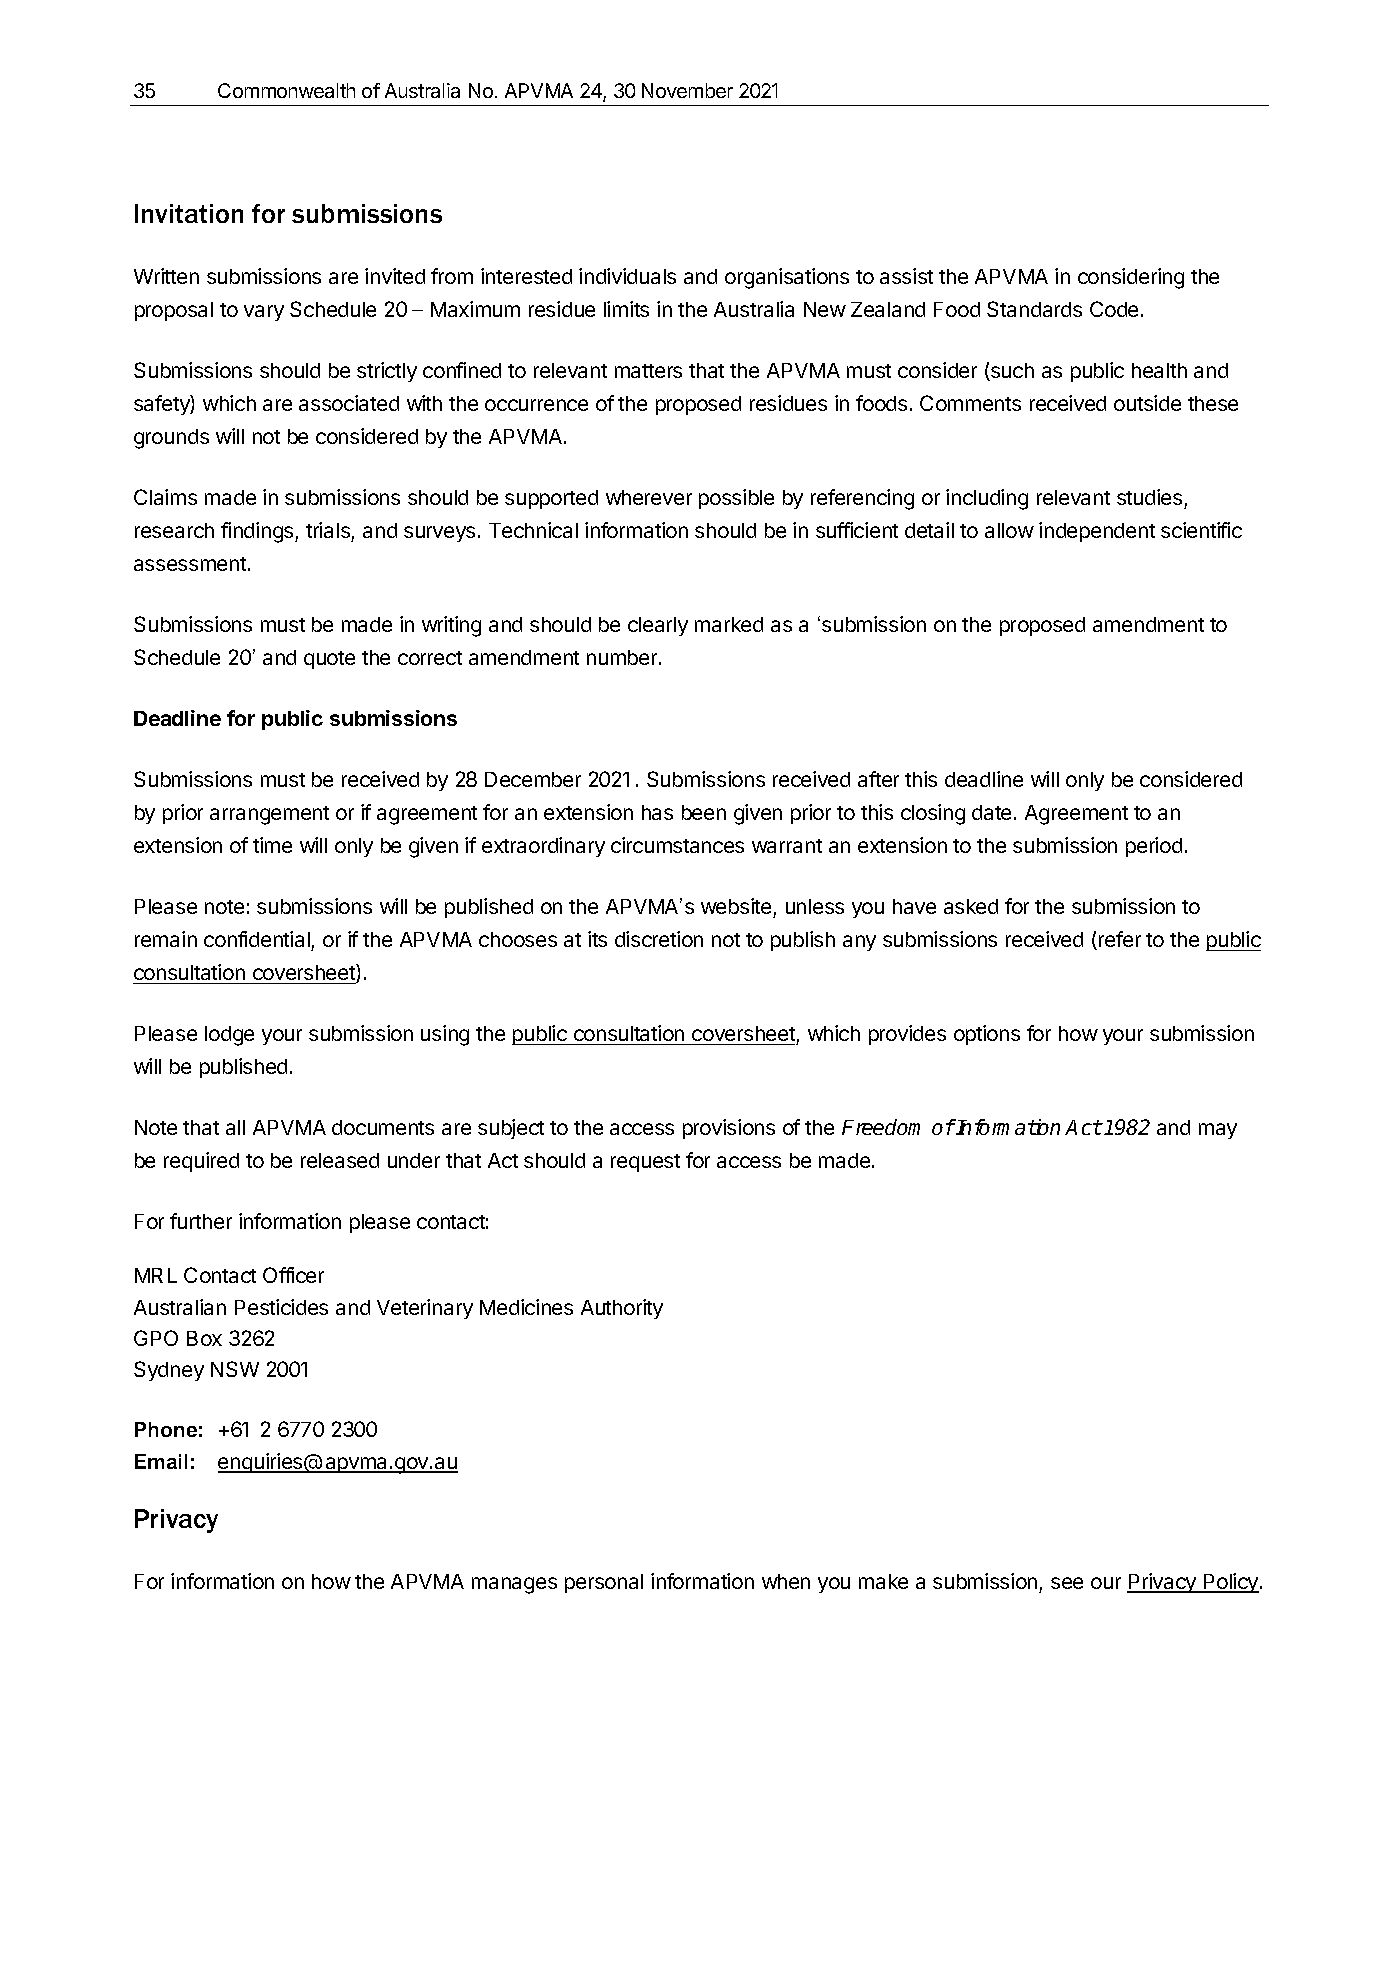 Image resolution: width=1399 pixels, height=1978 pixels. What do you see at coordinates (736, 499) in the document?
I see `possible` at bounding box center [736, 499].
